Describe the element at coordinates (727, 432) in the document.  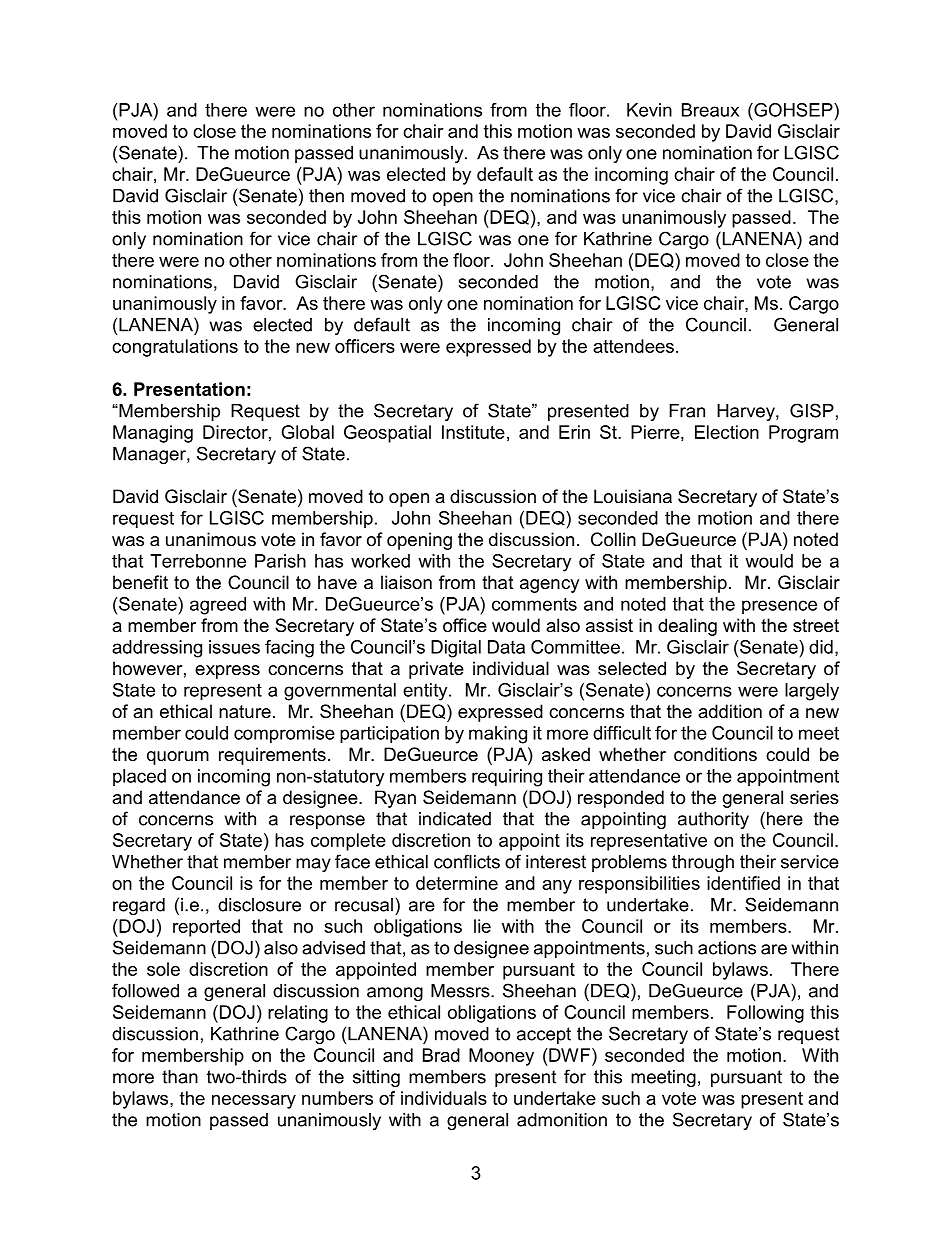
I see `Election` at that location.
